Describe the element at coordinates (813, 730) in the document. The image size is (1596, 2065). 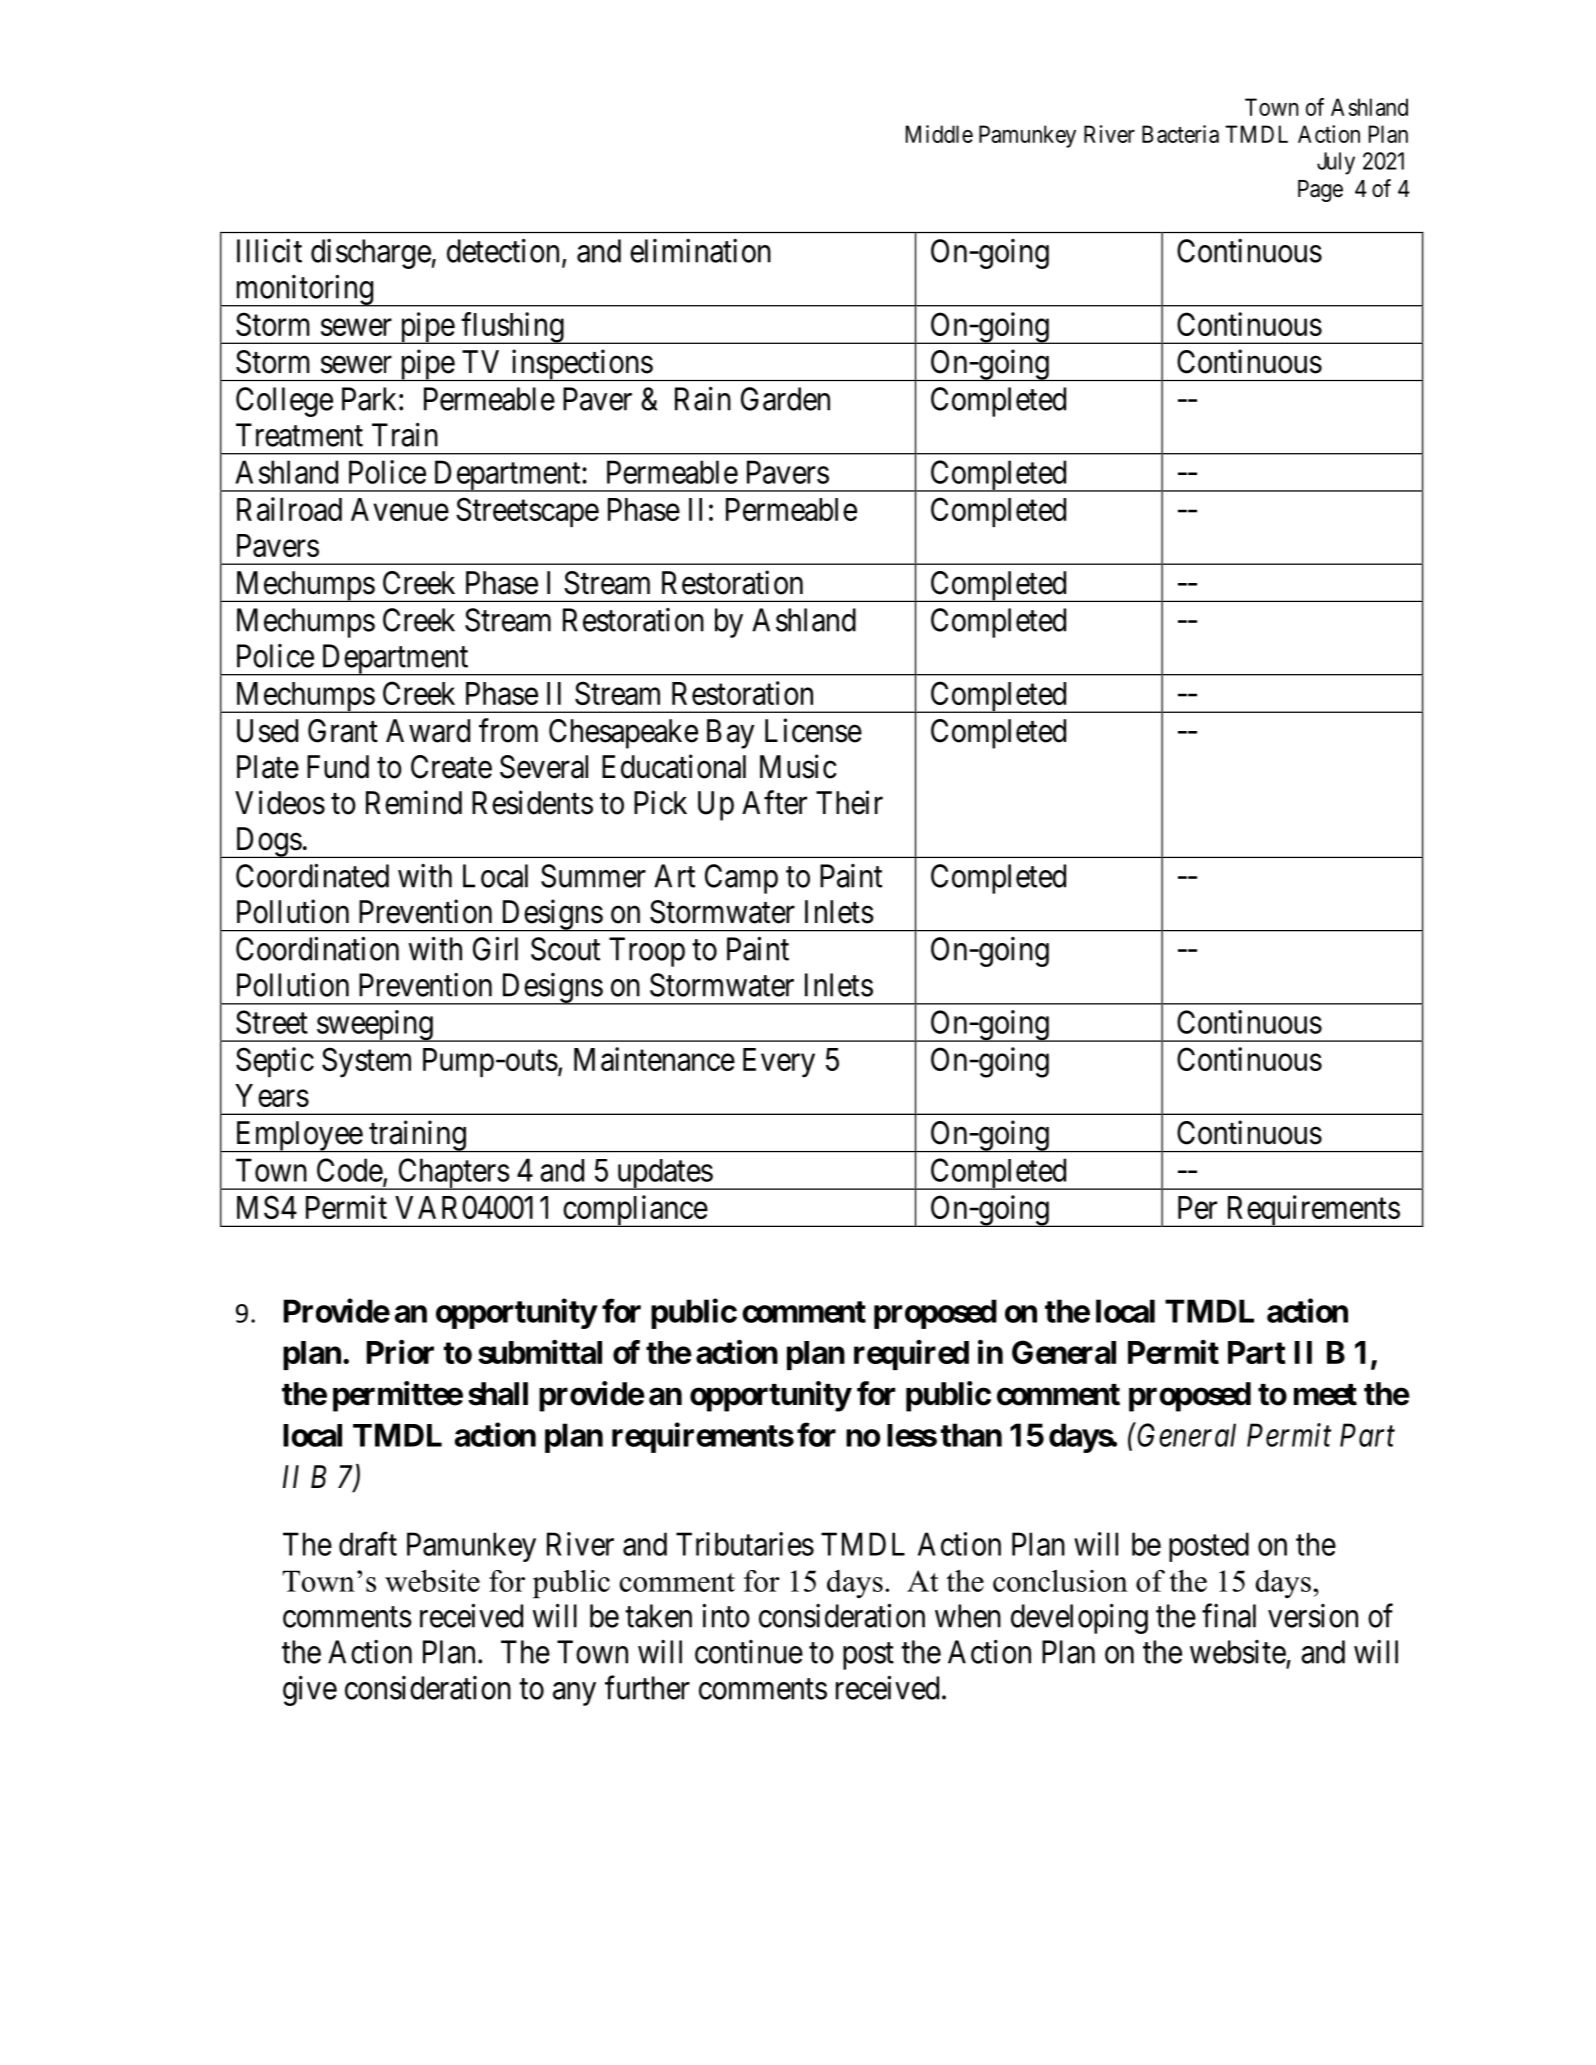
I see `License` at that location.
